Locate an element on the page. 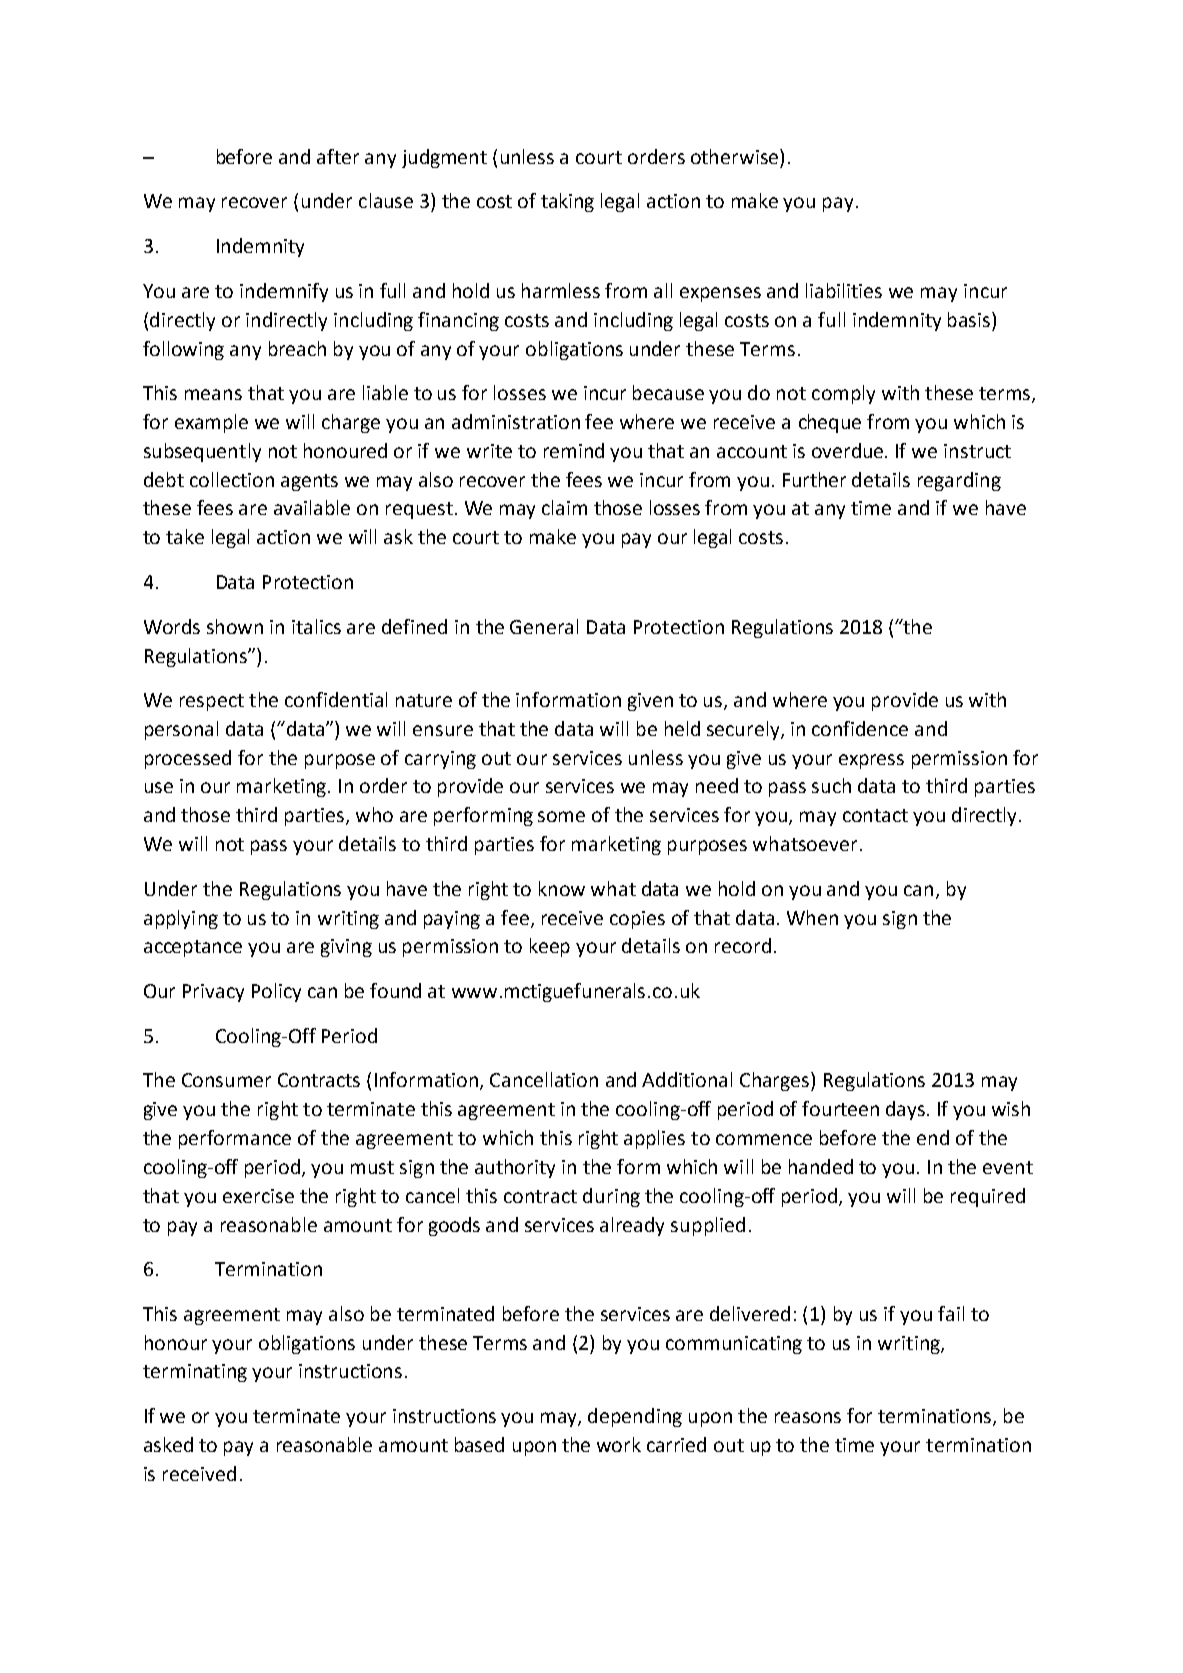  taking is located at coordinates (567, 202).
